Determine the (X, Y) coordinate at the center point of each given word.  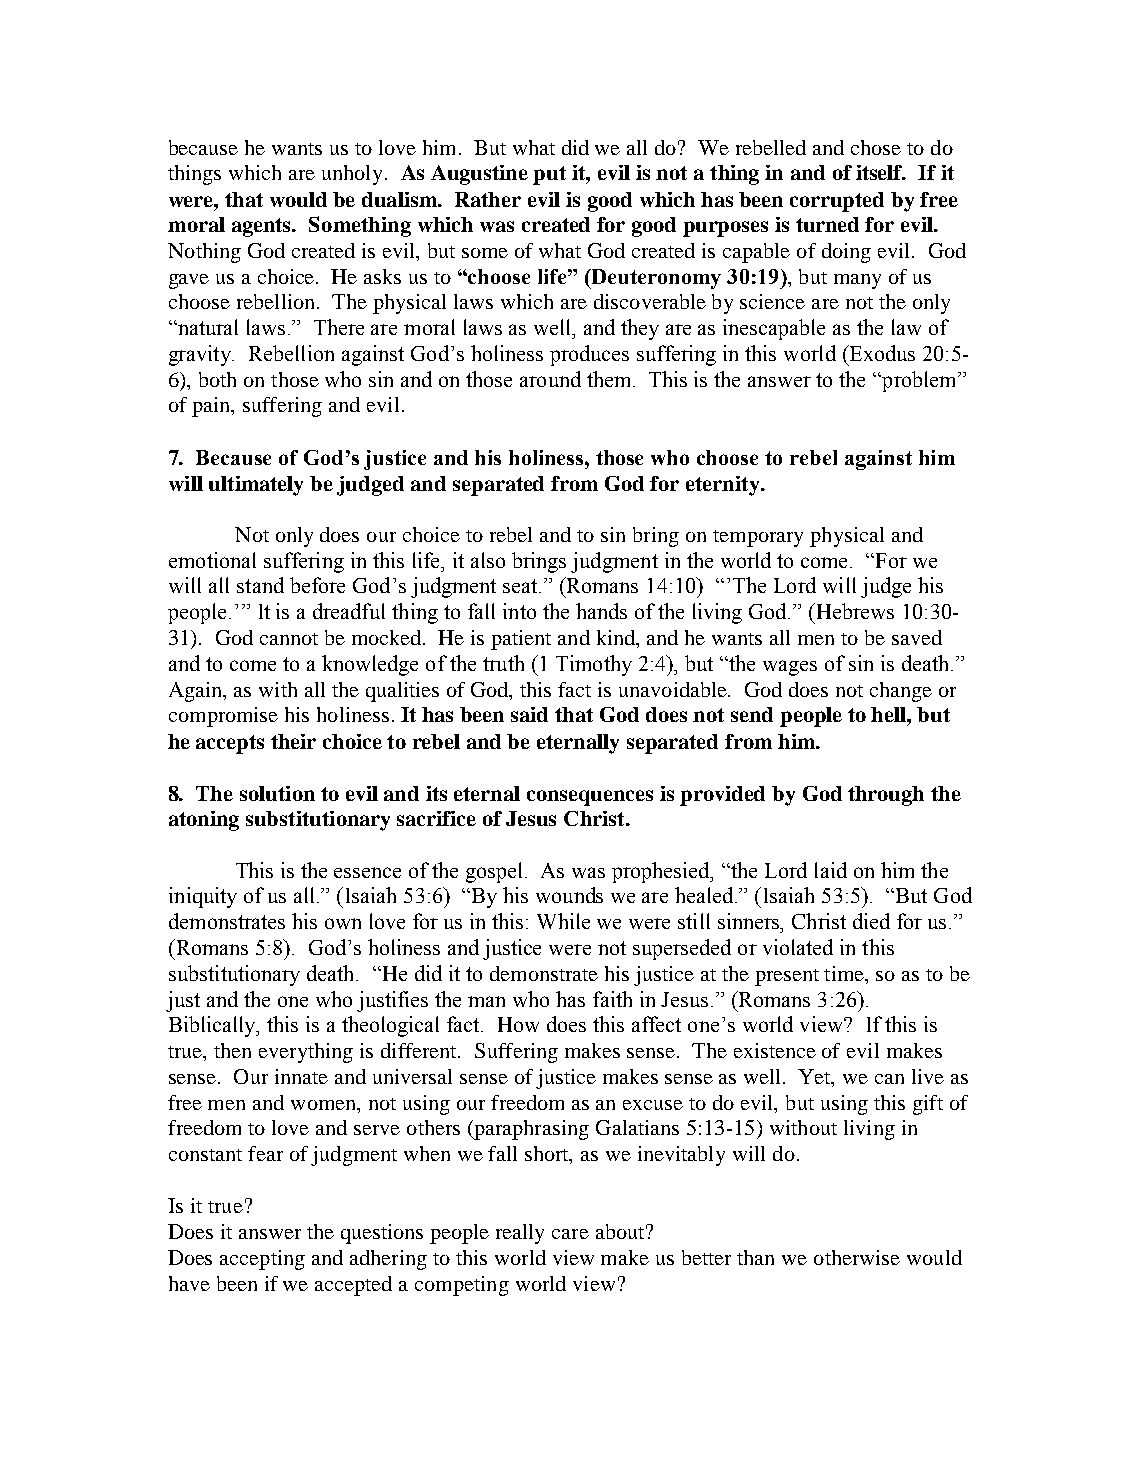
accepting (262, 1260)
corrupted (837, 202)
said (529, 714)
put (549, 175)
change (901, 692)
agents (263, 227)
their (293, 741)
